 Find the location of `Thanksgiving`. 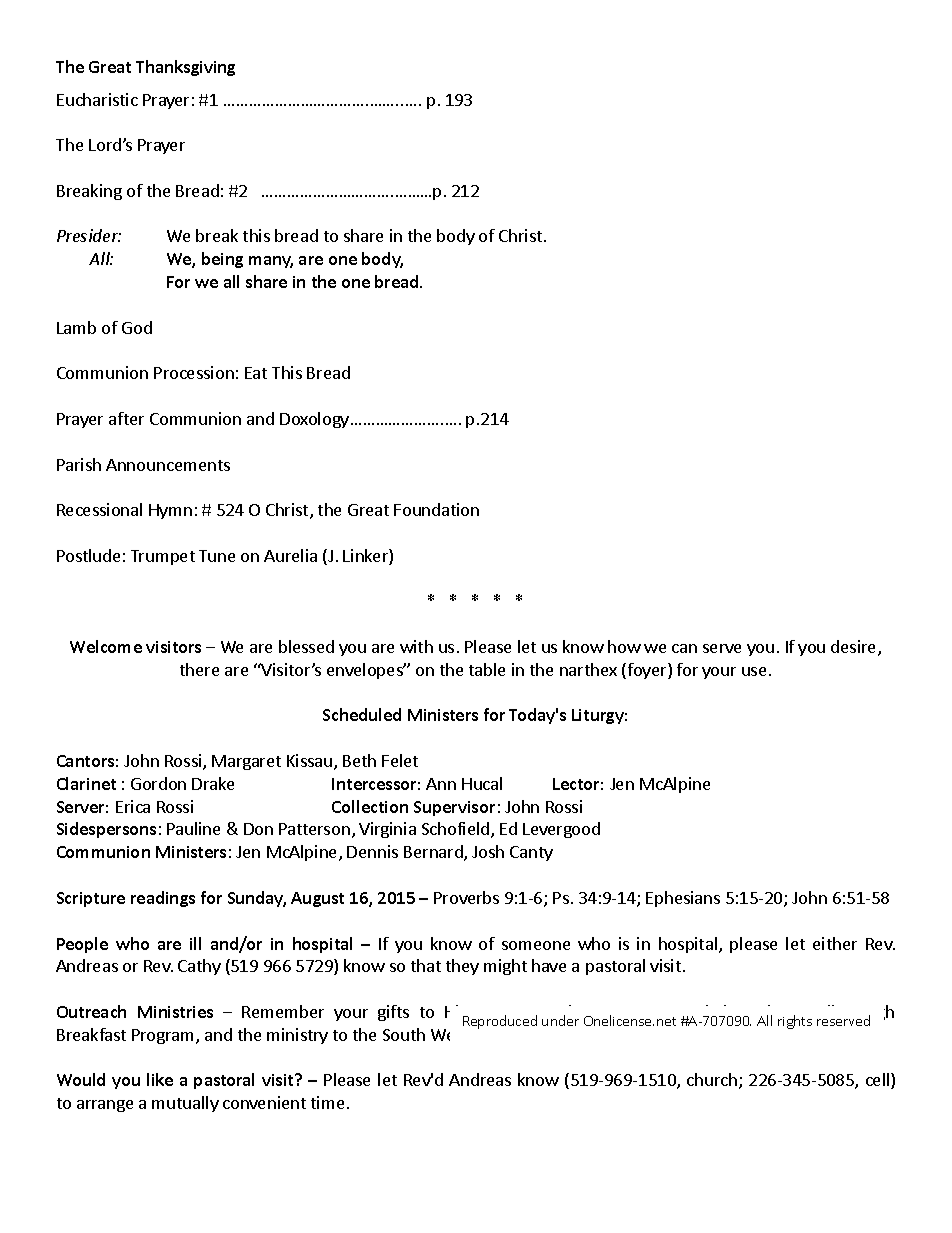

Thanksgiving is located at coordinates (185, 68).
